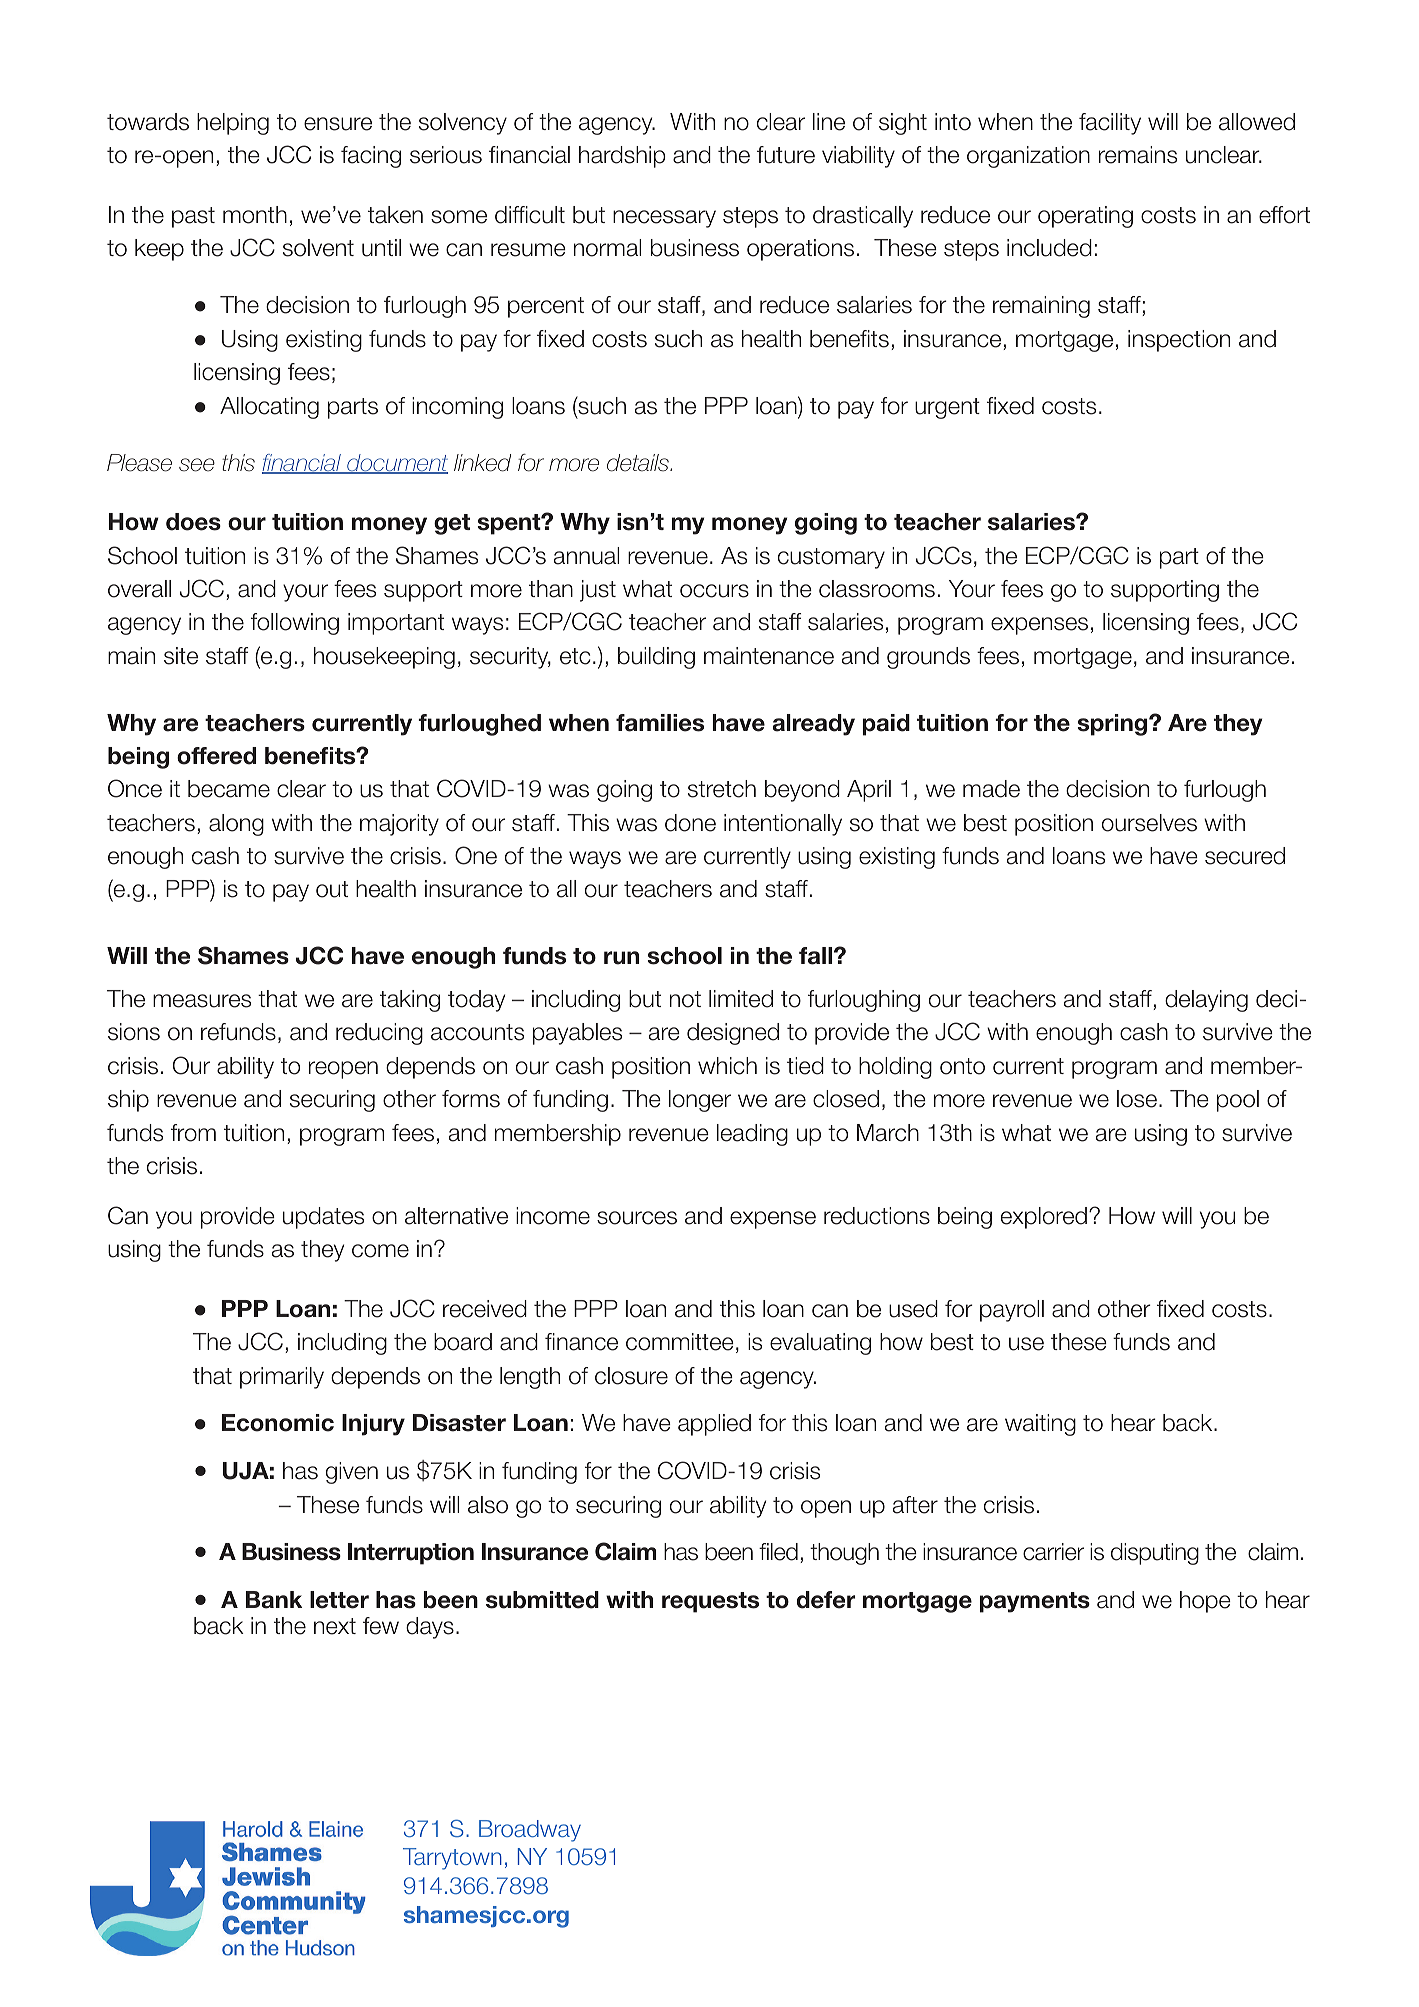 The image size is (1419, 2007). What do you see at coordinates (1110, 124) in the screenshot?
I see `facility` at bounding box center [1110, 124].
